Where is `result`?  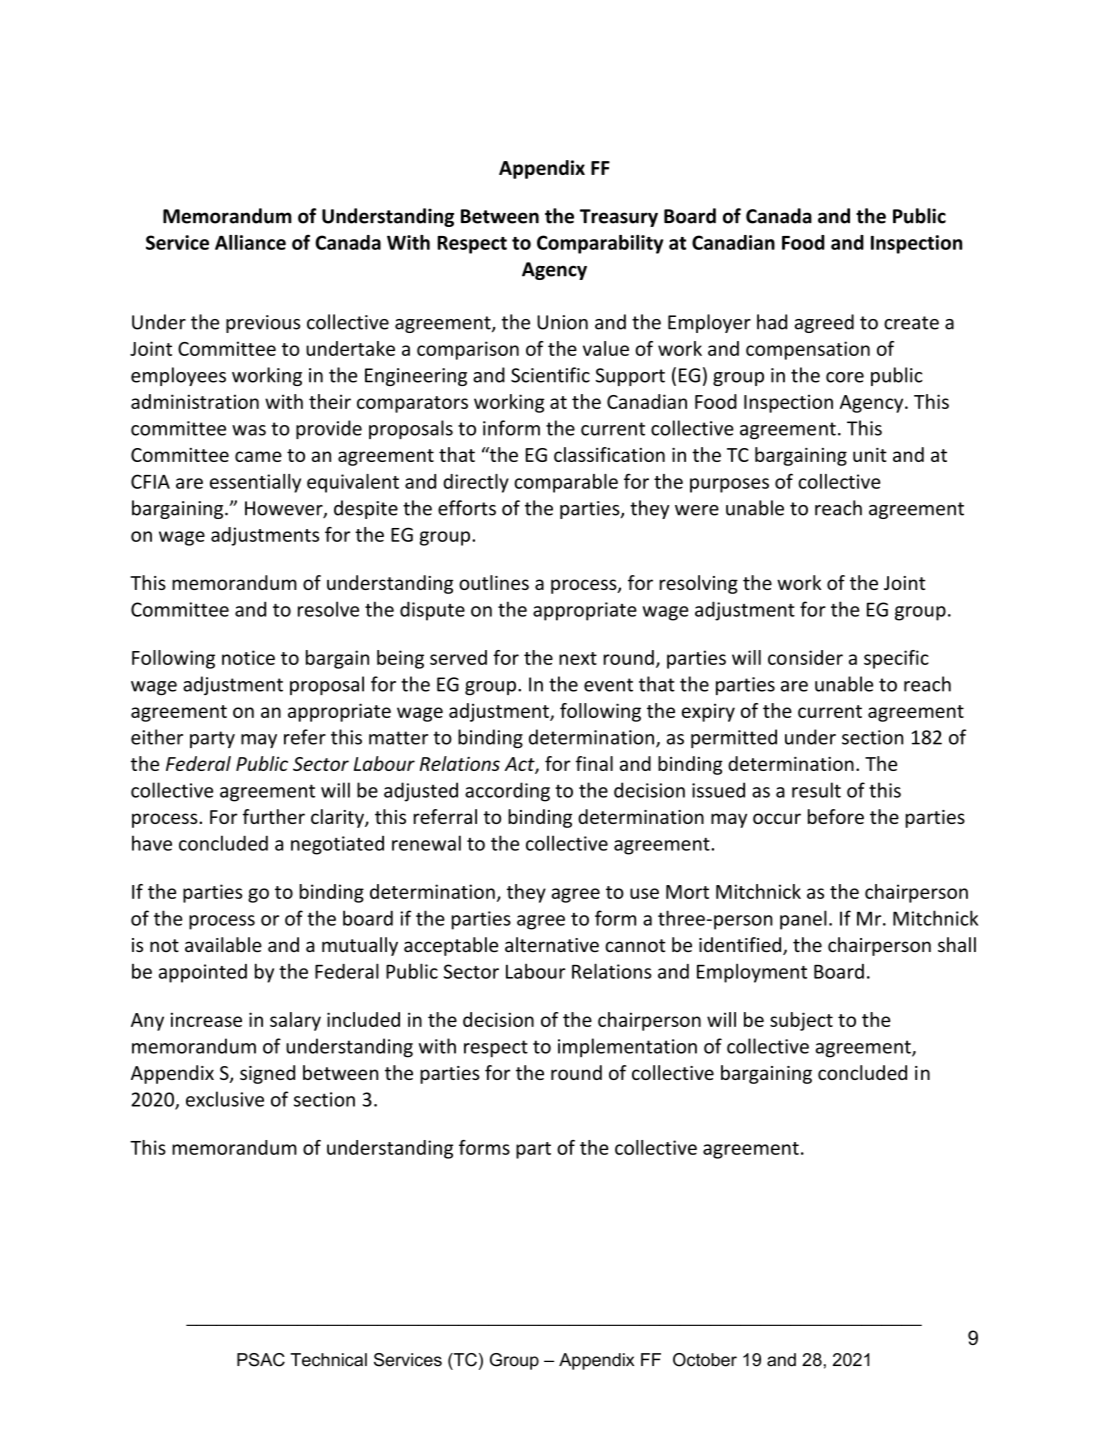 result is located at coordinates (816, 790).
